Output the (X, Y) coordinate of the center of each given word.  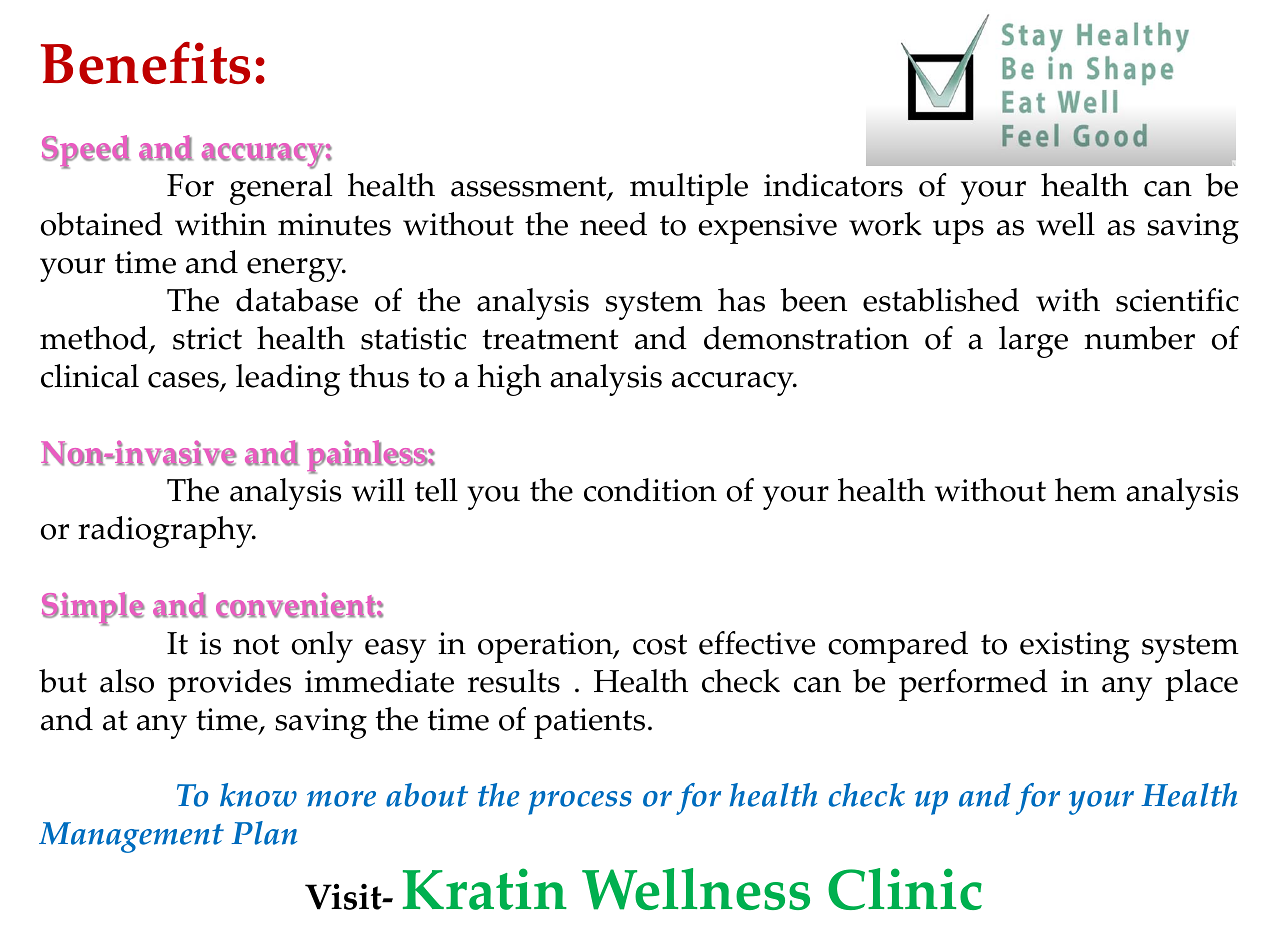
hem (1085, 490)
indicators (833, 185)
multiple (689, 189)
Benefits (145, 63)
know (258, 795)
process (580, 803)
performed (973, 685)
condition (650, 490)
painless (367, 457)
